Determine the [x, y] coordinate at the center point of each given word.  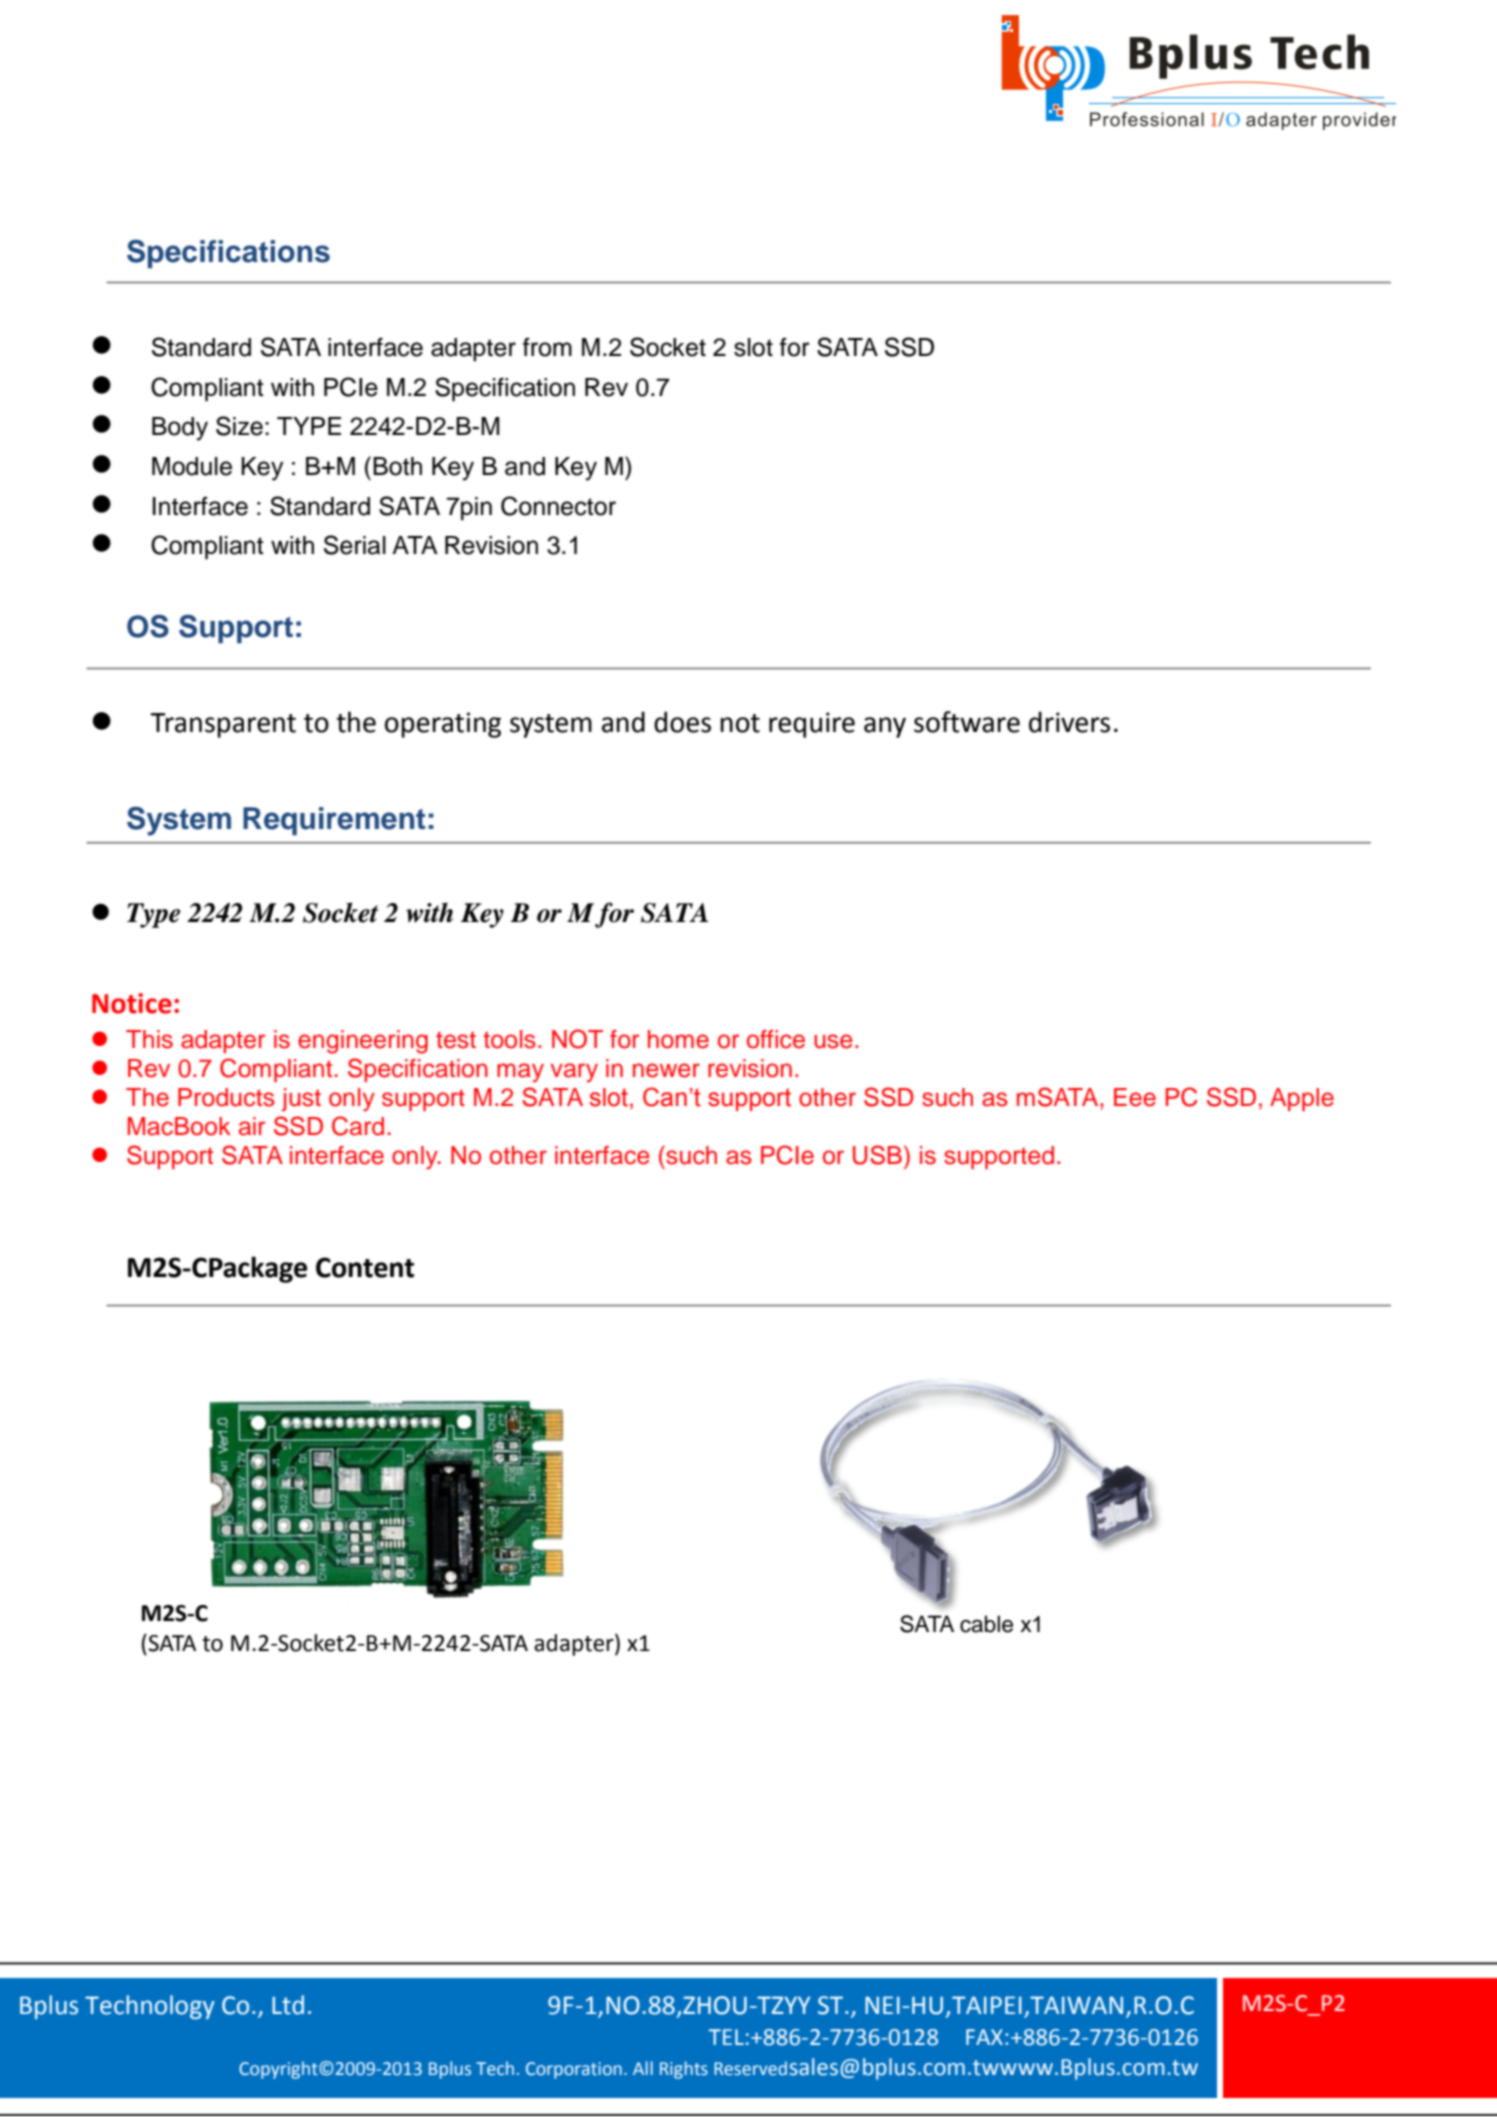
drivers [1069, 722]
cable [986, 1624]
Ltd [288, 2005]
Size [239, 426]
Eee [1135, 1097]
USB [877, 1155]
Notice [132, 1003]
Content [365, 1267]
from [547, 347]
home [678, 1039]
